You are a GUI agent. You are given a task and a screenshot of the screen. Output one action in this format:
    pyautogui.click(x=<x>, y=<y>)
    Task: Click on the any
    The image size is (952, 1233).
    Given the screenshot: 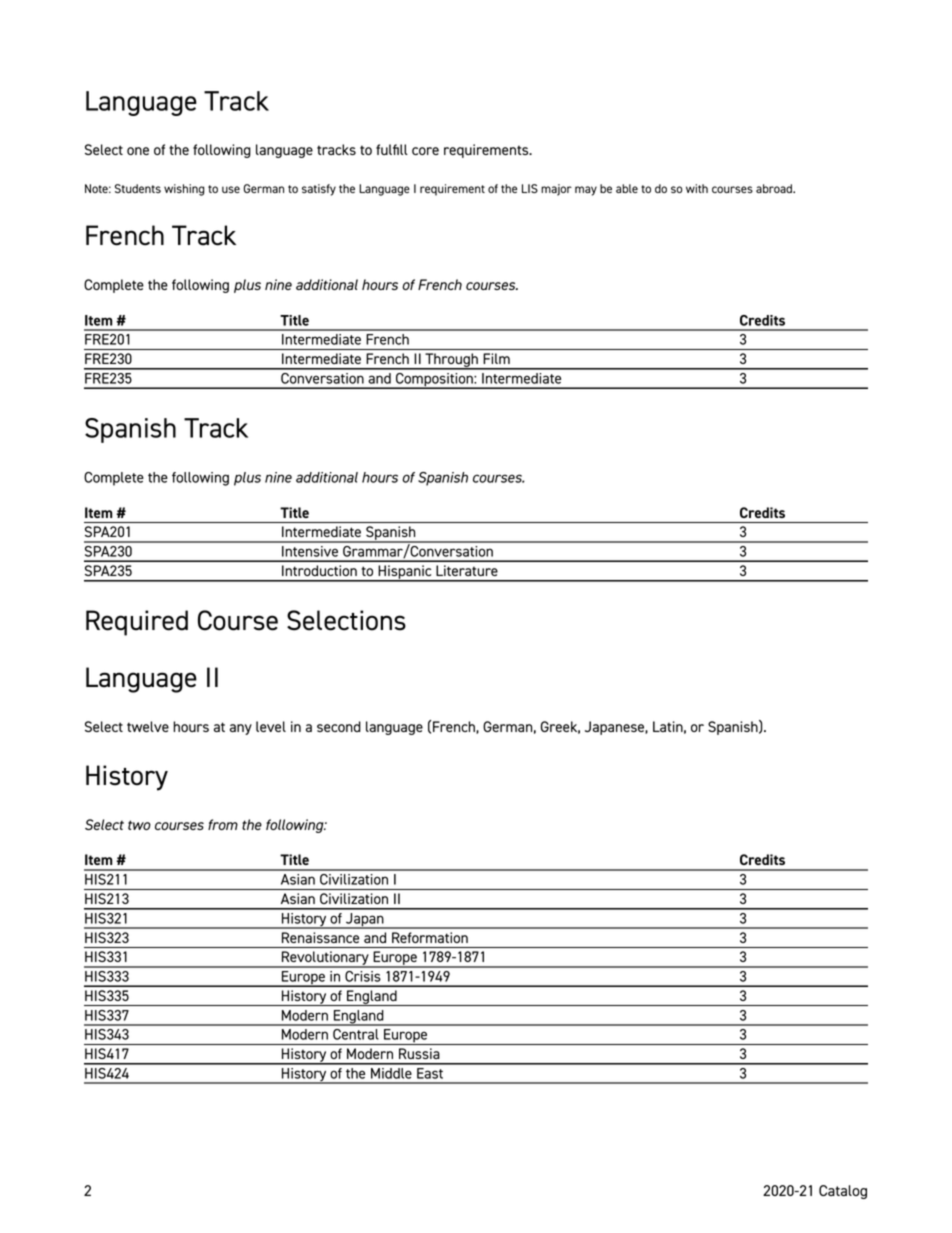 What is the action you would take?
    pyautogui.click(x=241, y=729)
